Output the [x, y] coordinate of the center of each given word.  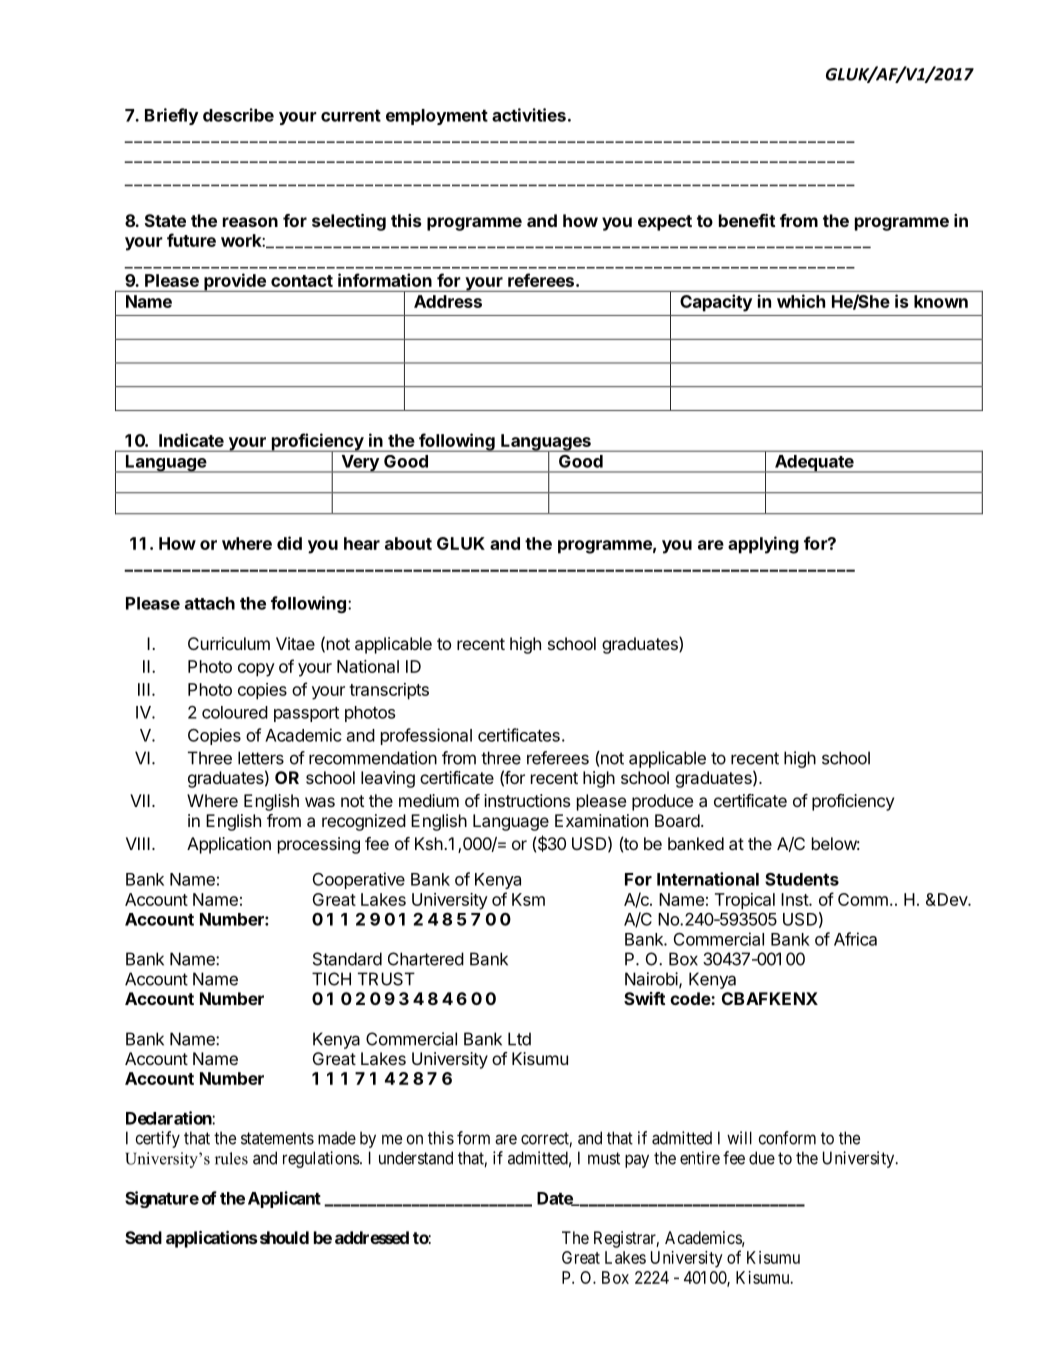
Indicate [191, 440]
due [762, 1158]
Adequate [814, 464]
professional [426, 736]
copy [256, 670]
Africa [855, 939]
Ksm [528, 899]
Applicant [284, 1199]
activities [529, 115]
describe [238, 115]
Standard [347, 959]
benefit [747, 220]
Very [360, 464]
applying [763, 545]
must [604, 1158]
